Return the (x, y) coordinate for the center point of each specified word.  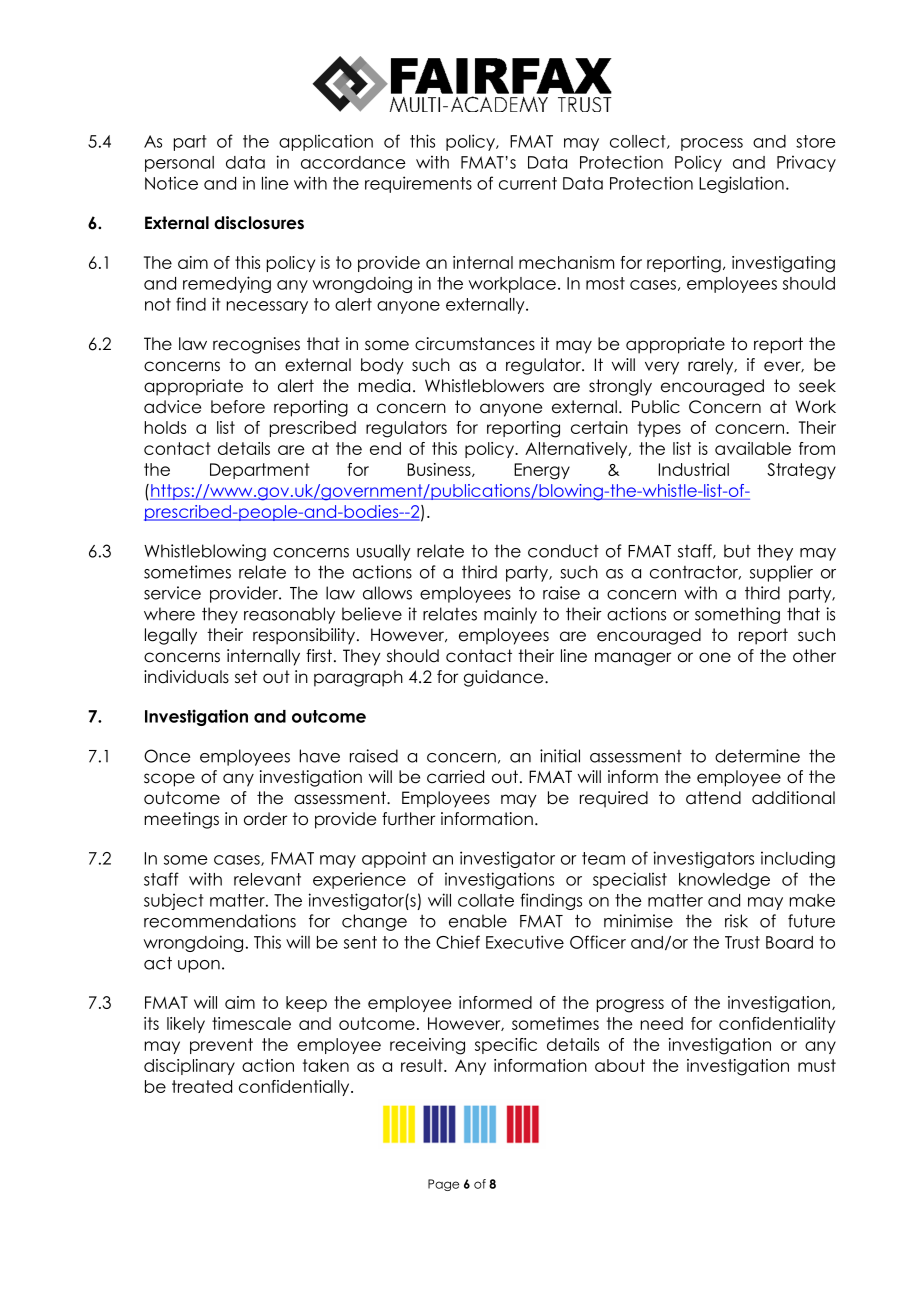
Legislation (741, 184)
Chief (458, 942)
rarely (712, 366)
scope (169, 780)
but (737, 551)
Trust (742, 942)
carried (455, 777)
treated (202, 1086)
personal (179, 164)
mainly (510, 615)
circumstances (475, 344)
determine (757, 756)
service (172, 593)
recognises (256, 345)
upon (199, 966)
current (528, 183)
